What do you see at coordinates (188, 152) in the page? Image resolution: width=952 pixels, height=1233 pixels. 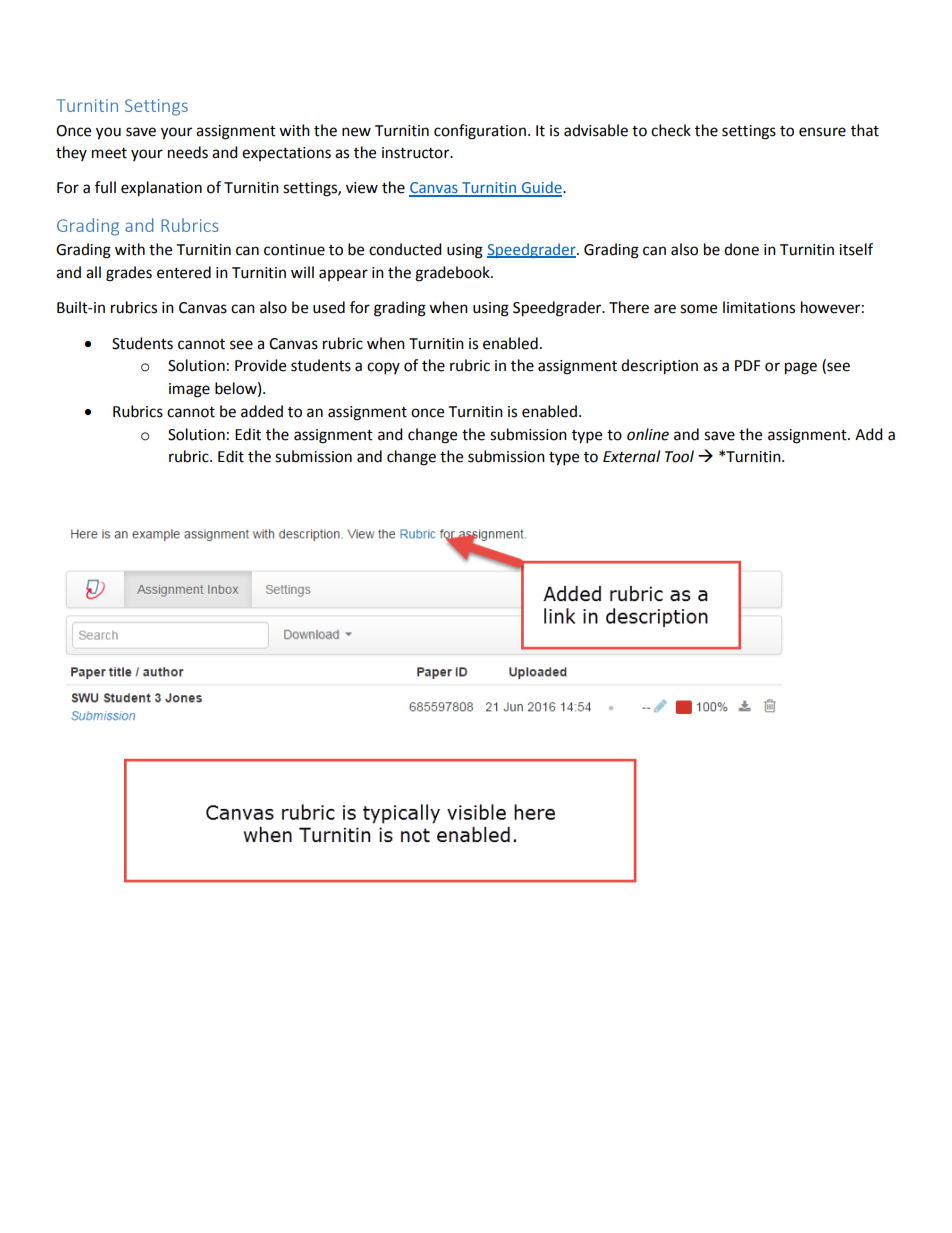 I see `needs` at bounding box center [188, 152].
